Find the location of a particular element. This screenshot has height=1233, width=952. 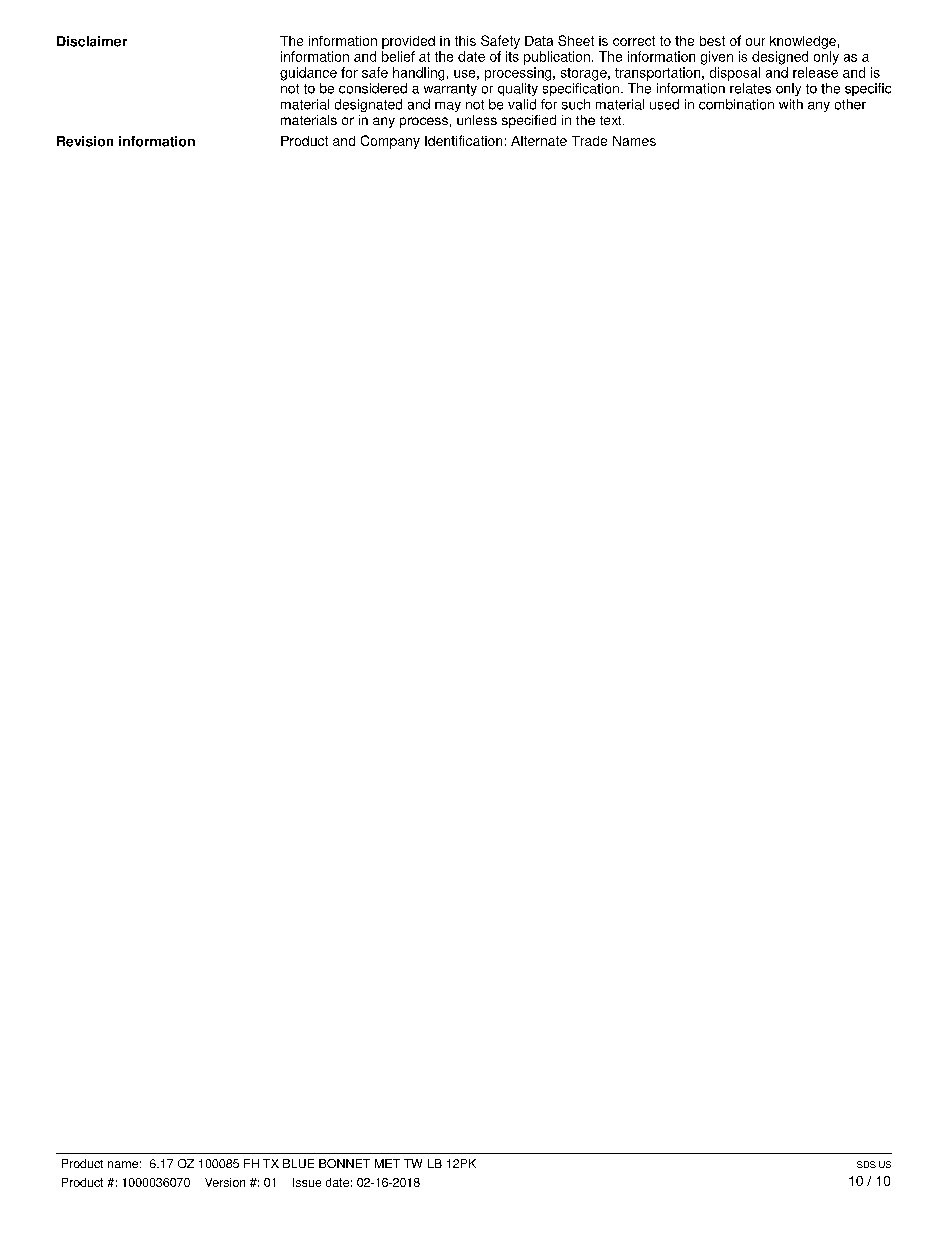

Version is located at coordinates (225, 1182).
